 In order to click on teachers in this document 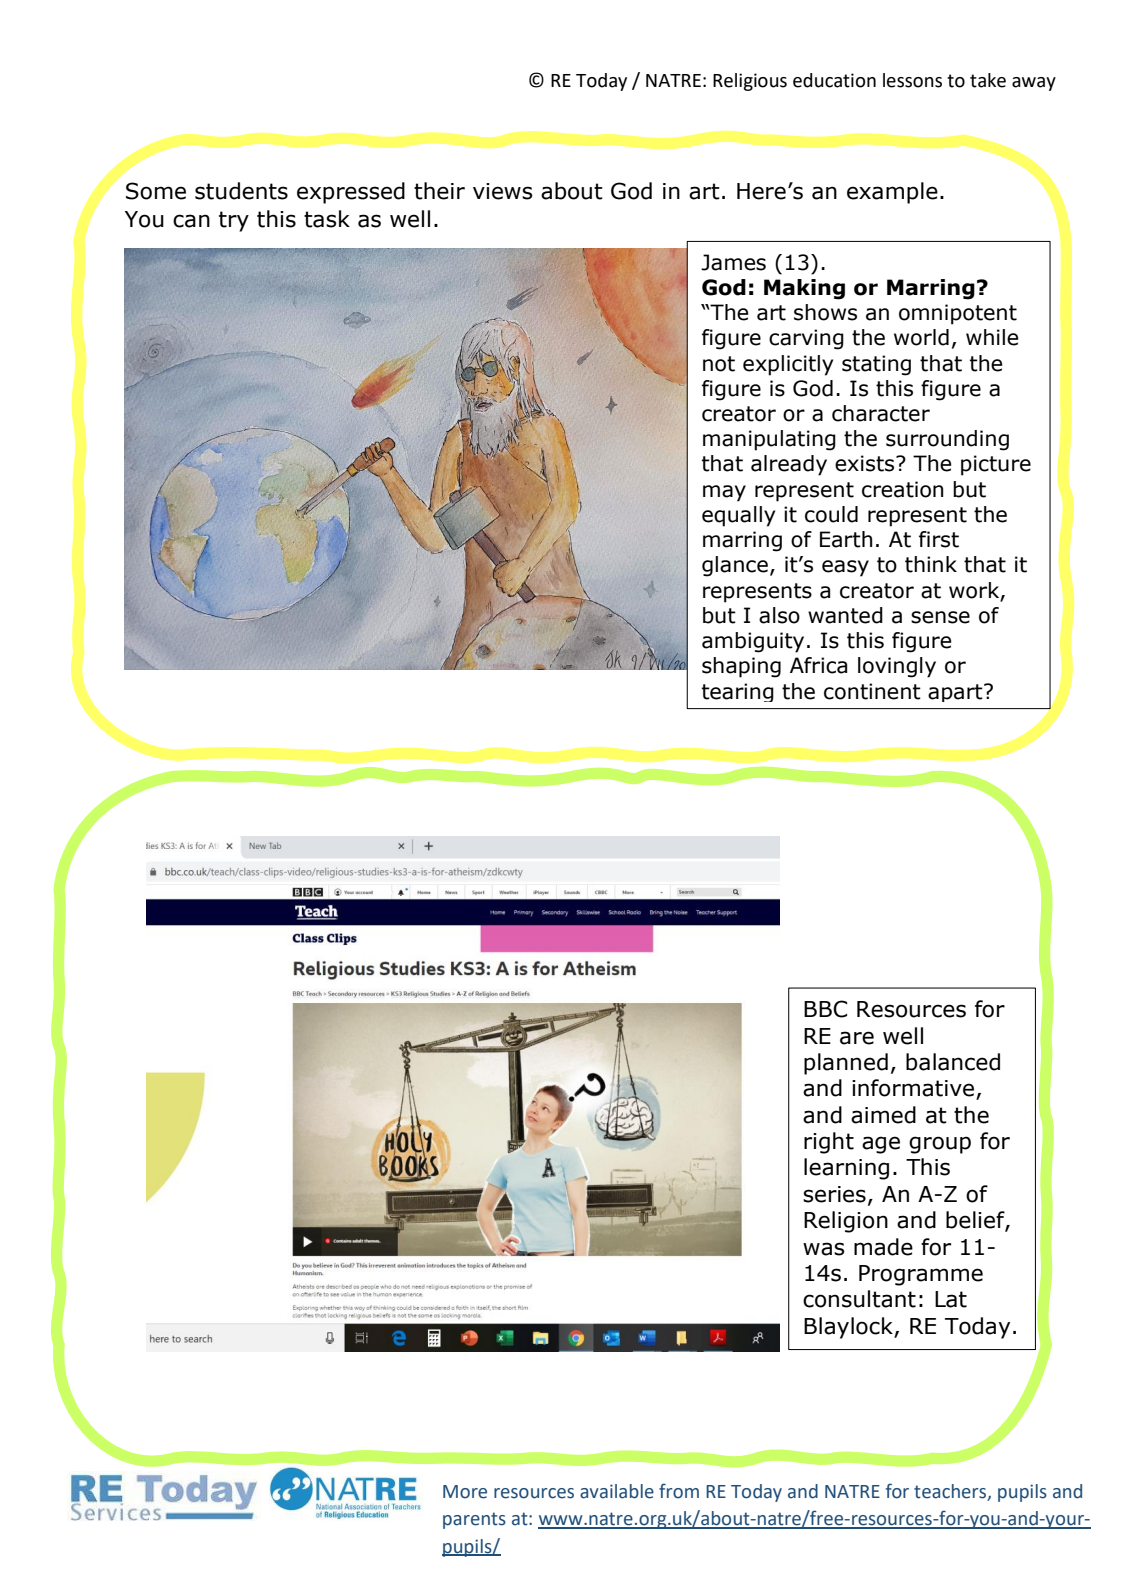, I will do `click(951, 1492)`.
